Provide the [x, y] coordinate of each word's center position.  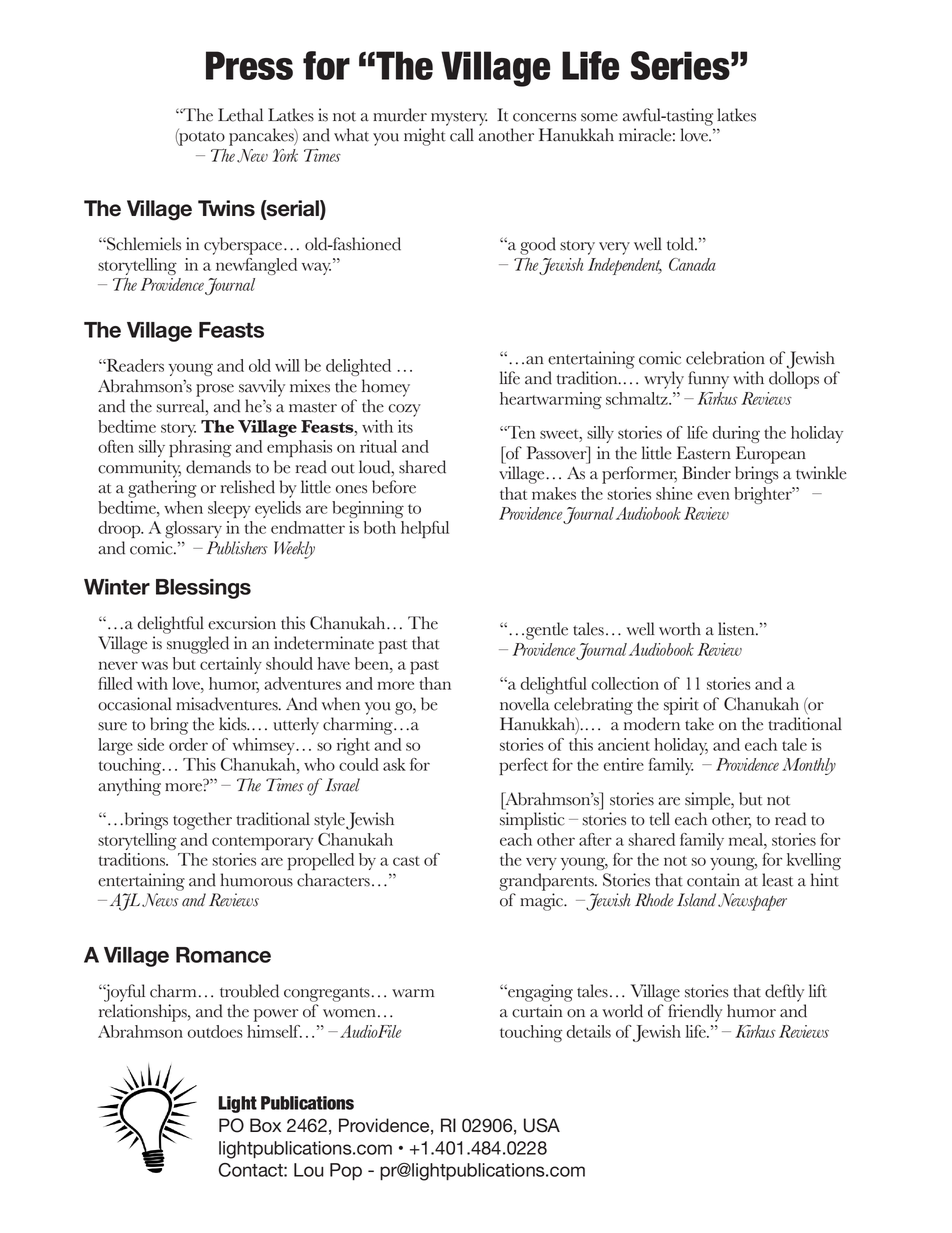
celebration [725, 358]
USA [542, 1125]
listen [737, 629]
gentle [547, 631]
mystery [459, 118]
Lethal [240, 115]
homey [386, 388]
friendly [695, 1013]
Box [265, 1125]
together [202, 821]
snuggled [198, 645]
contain [713, 880]
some [599, 117]
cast [406, 861]
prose [215, 390]
